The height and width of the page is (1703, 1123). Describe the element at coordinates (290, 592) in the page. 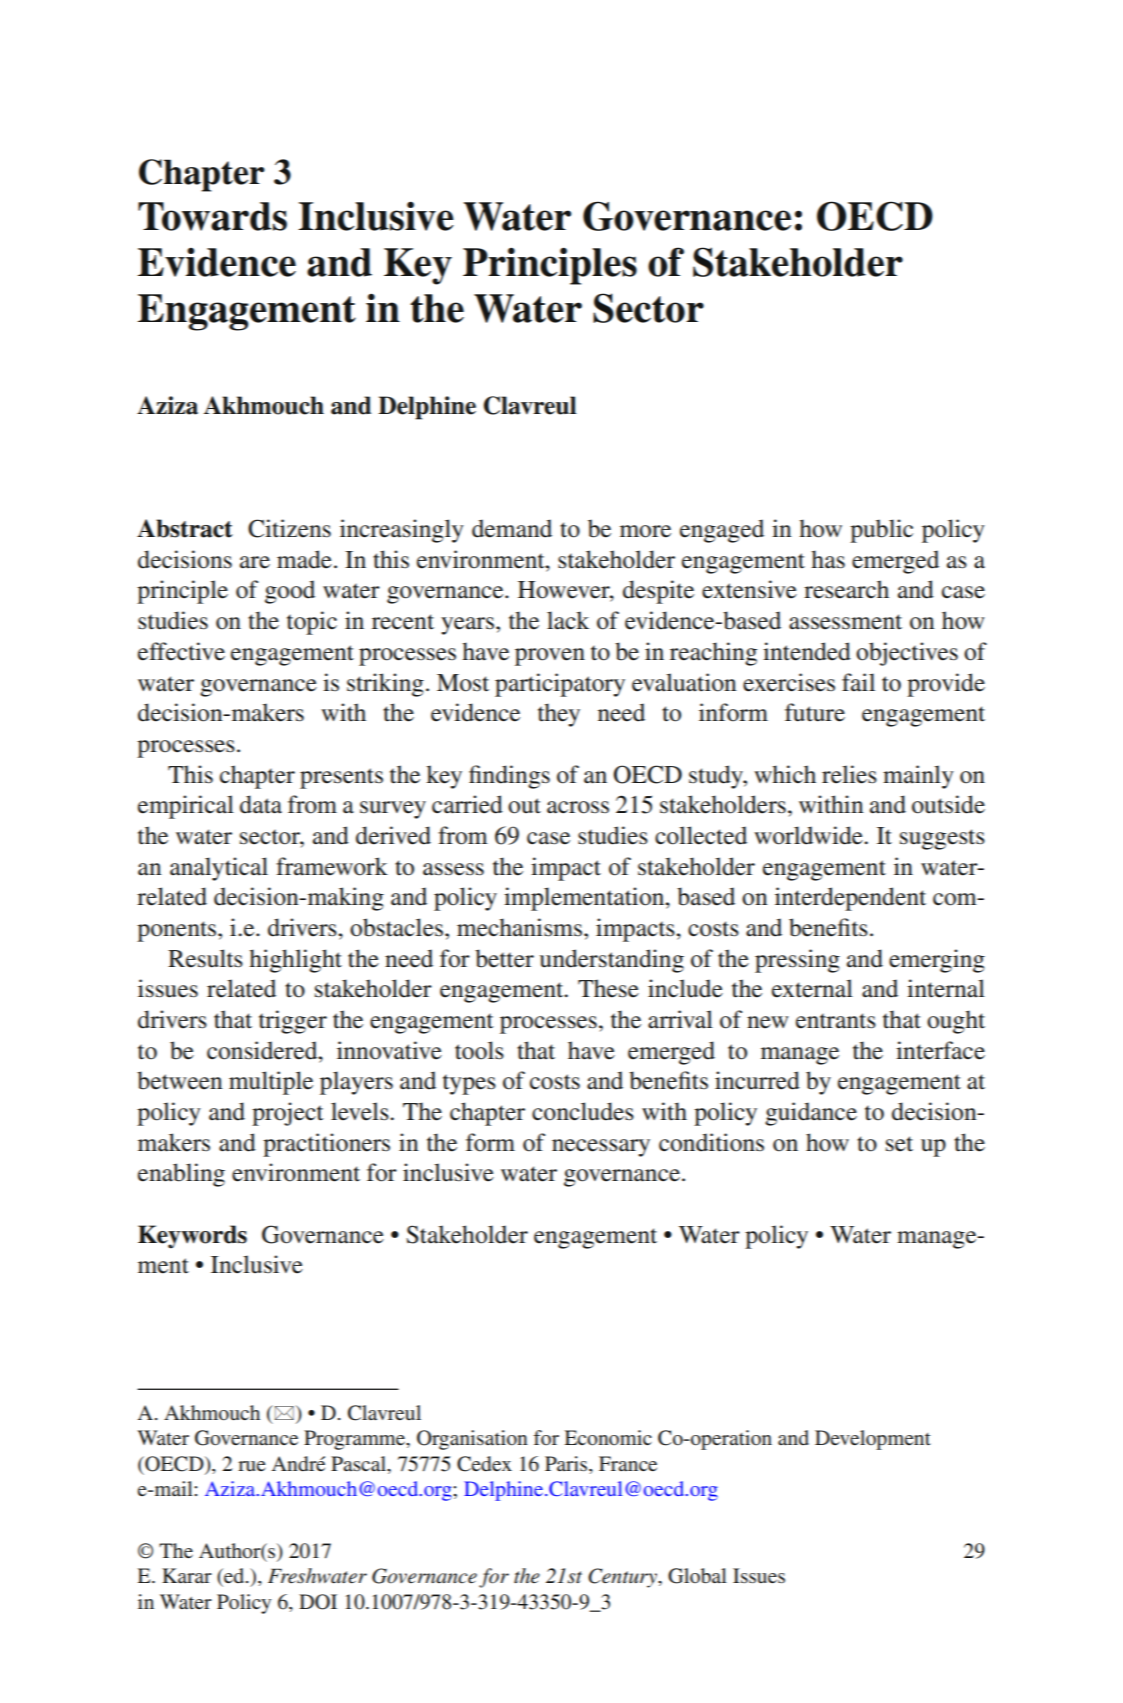

I see `good` at that location.
